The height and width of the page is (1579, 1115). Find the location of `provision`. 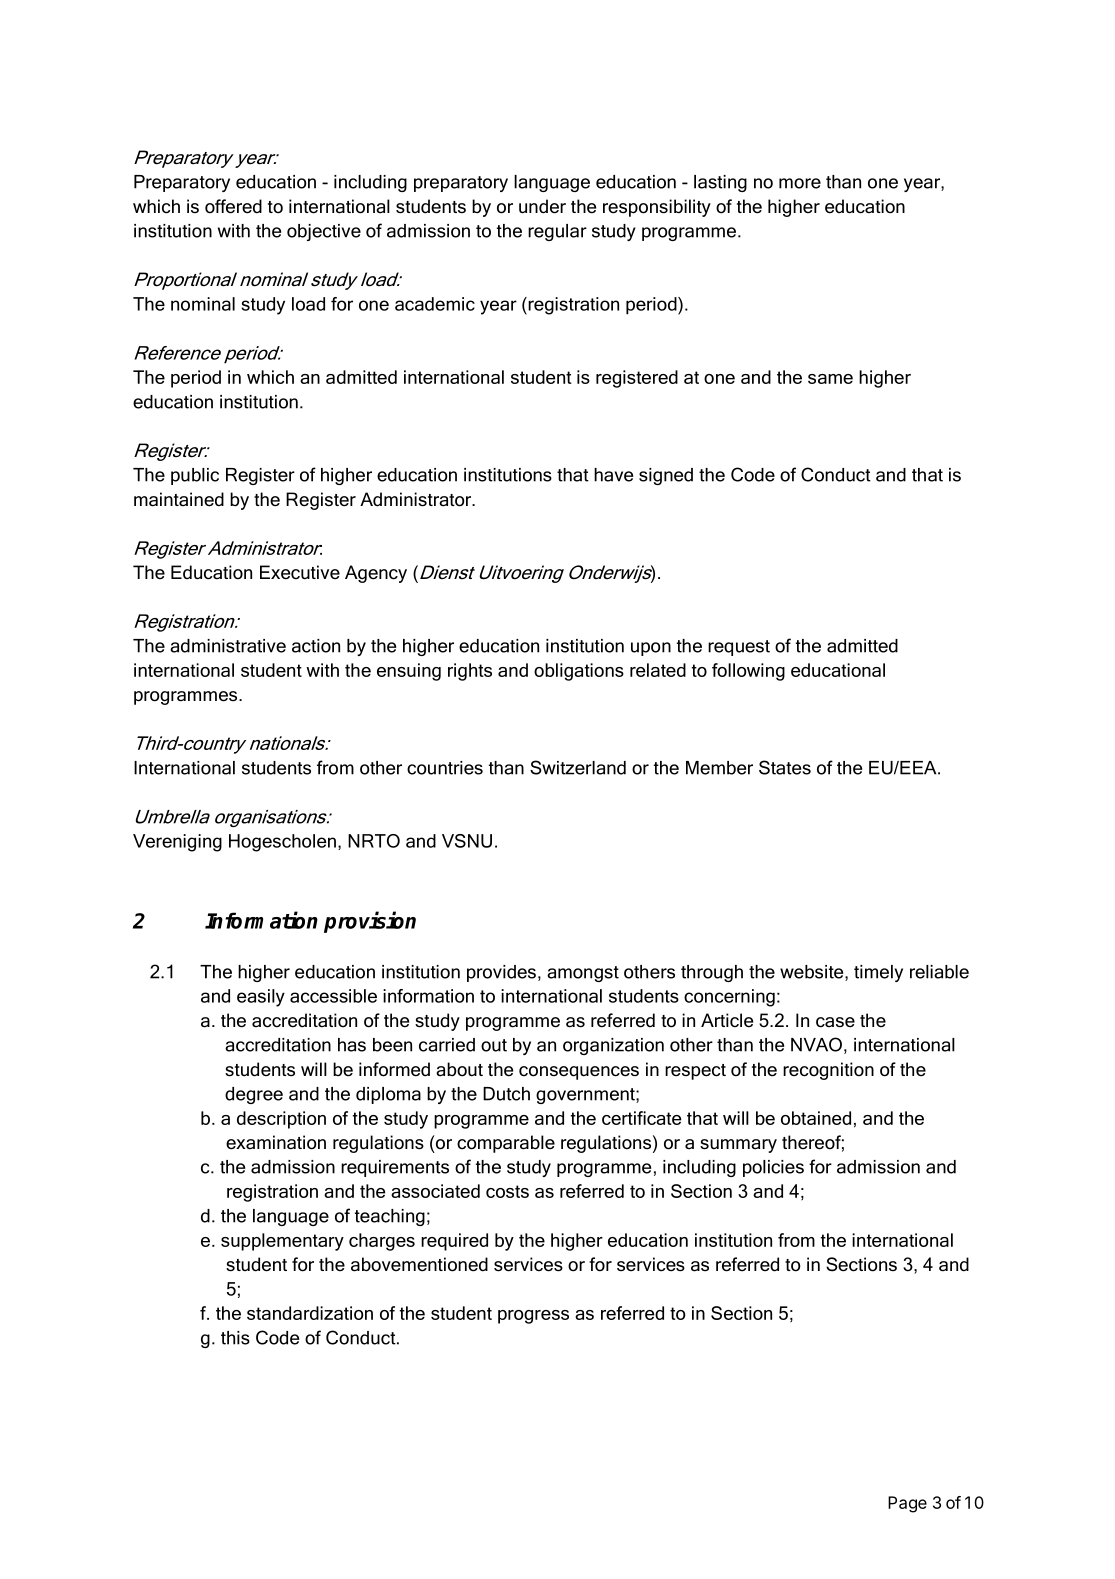

provision is located at coordinates (370, 922).
